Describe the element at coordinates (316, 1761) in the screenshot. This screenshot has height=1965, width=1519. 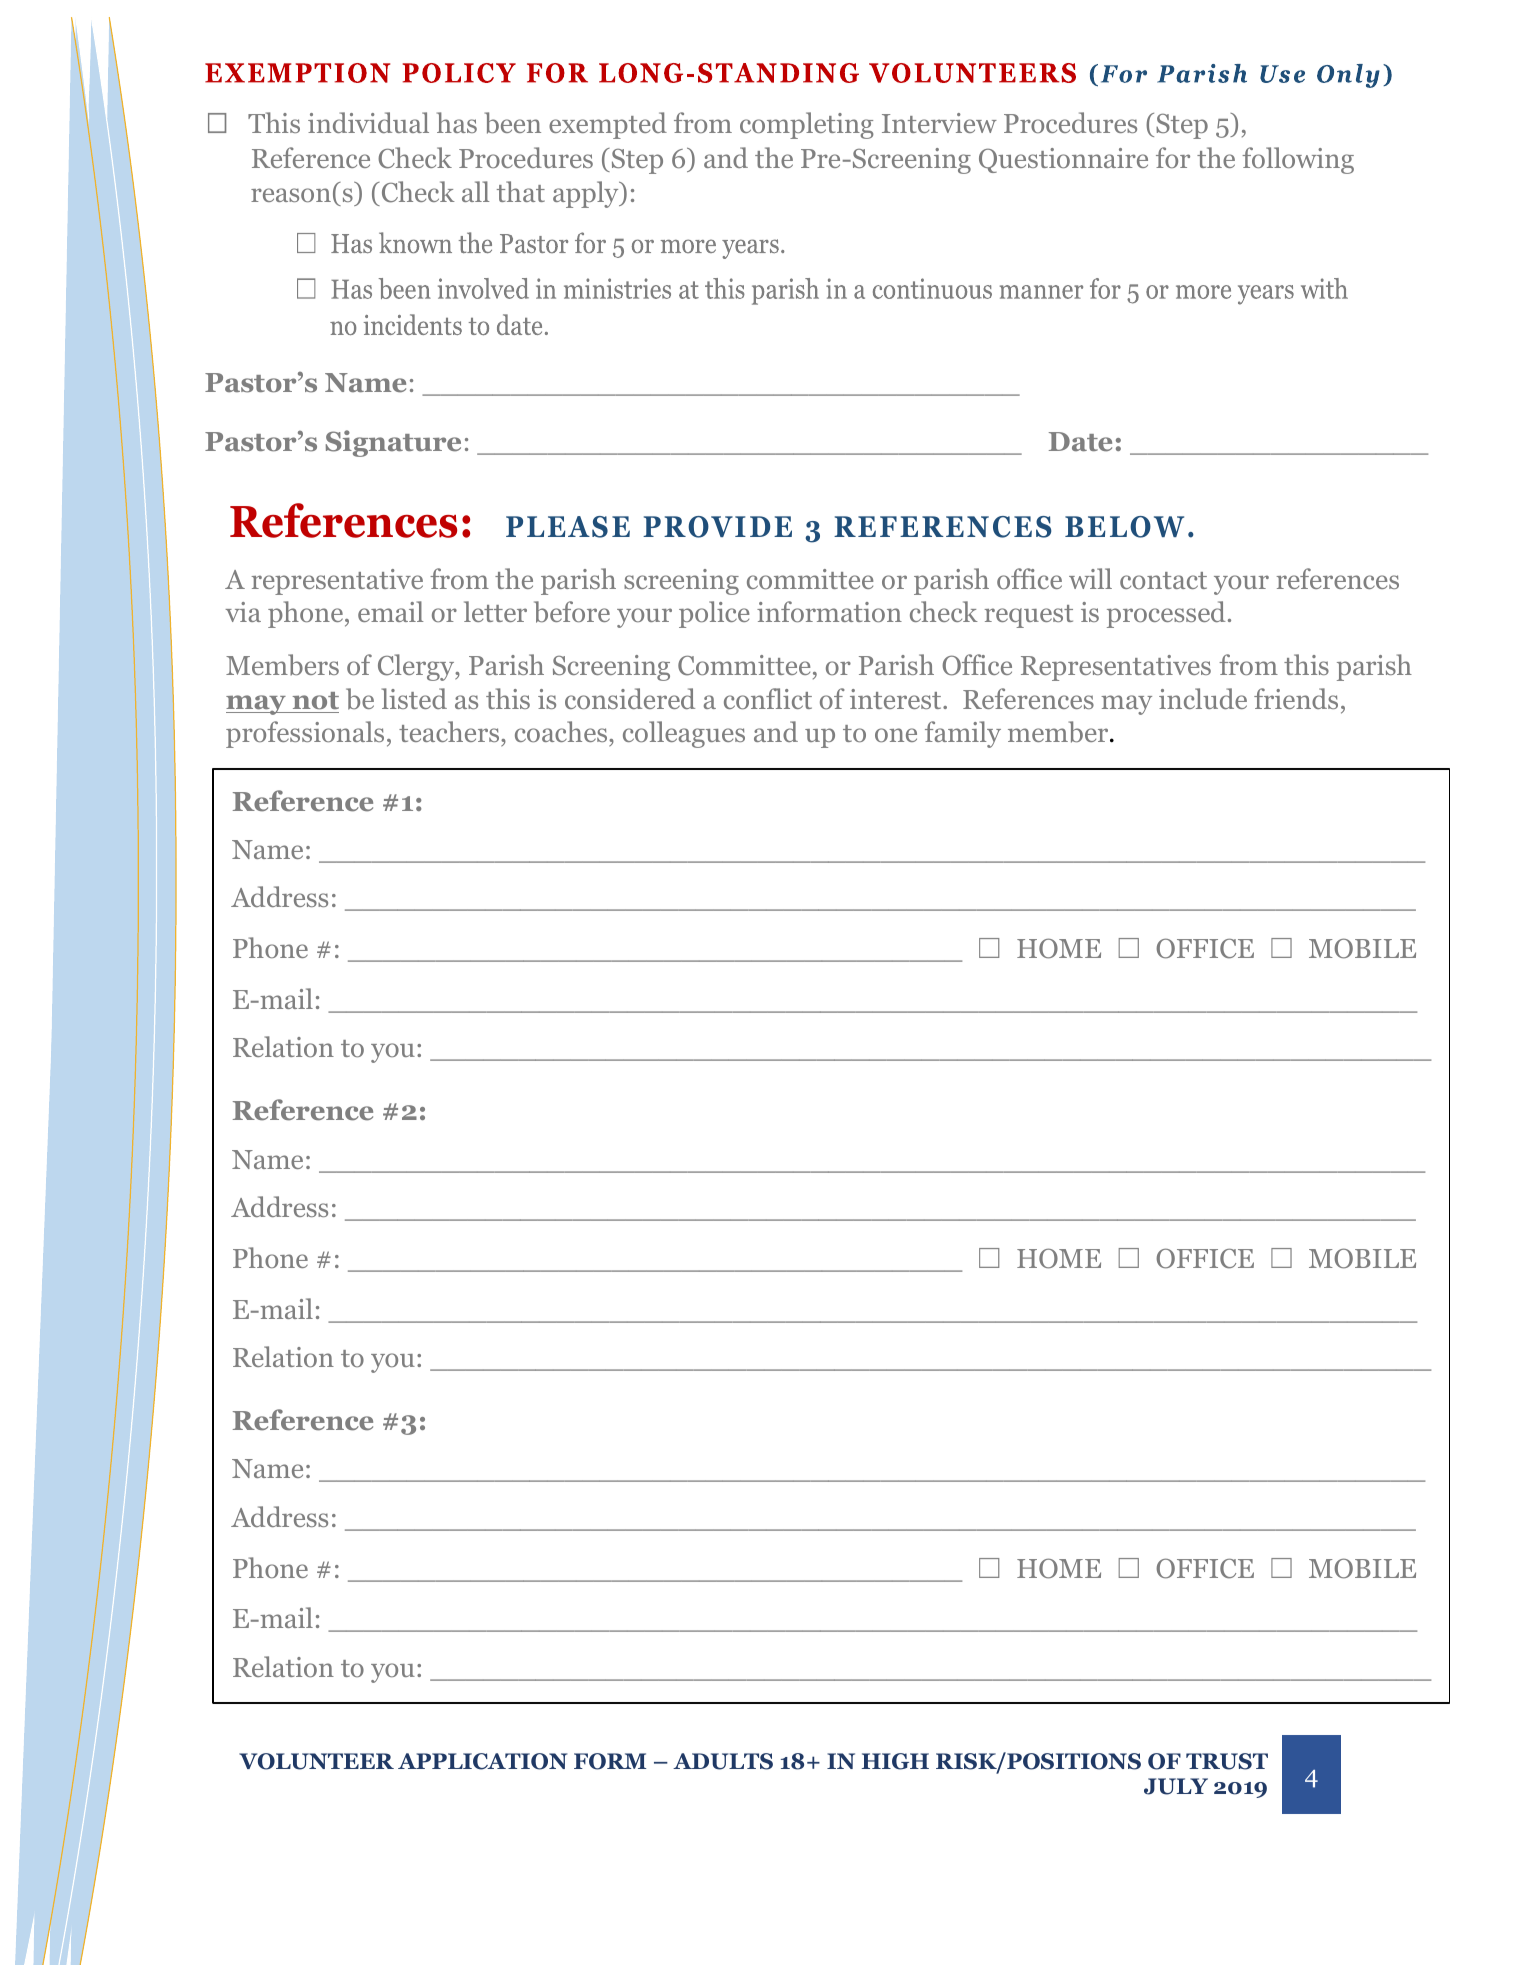
I see `VOLUNTEER` at that location.
